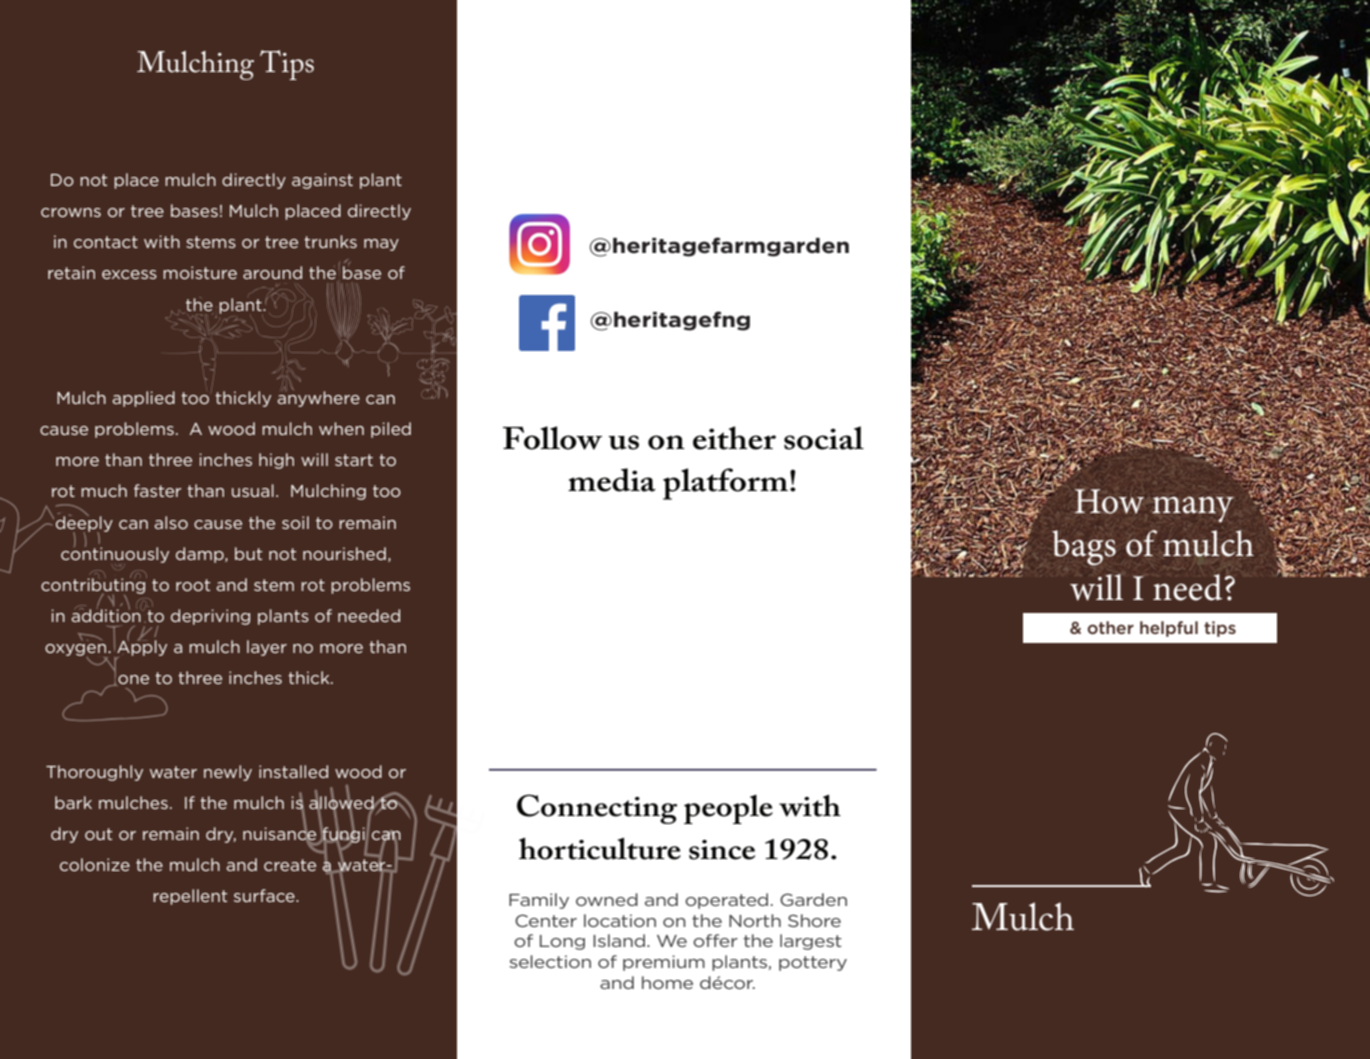 Image resolution: width=1370 pixels, height=1059 pixels. What do you see at coordinates (193, 585) in the screenshot?
I see `root` at bounding box center [193, 585].
